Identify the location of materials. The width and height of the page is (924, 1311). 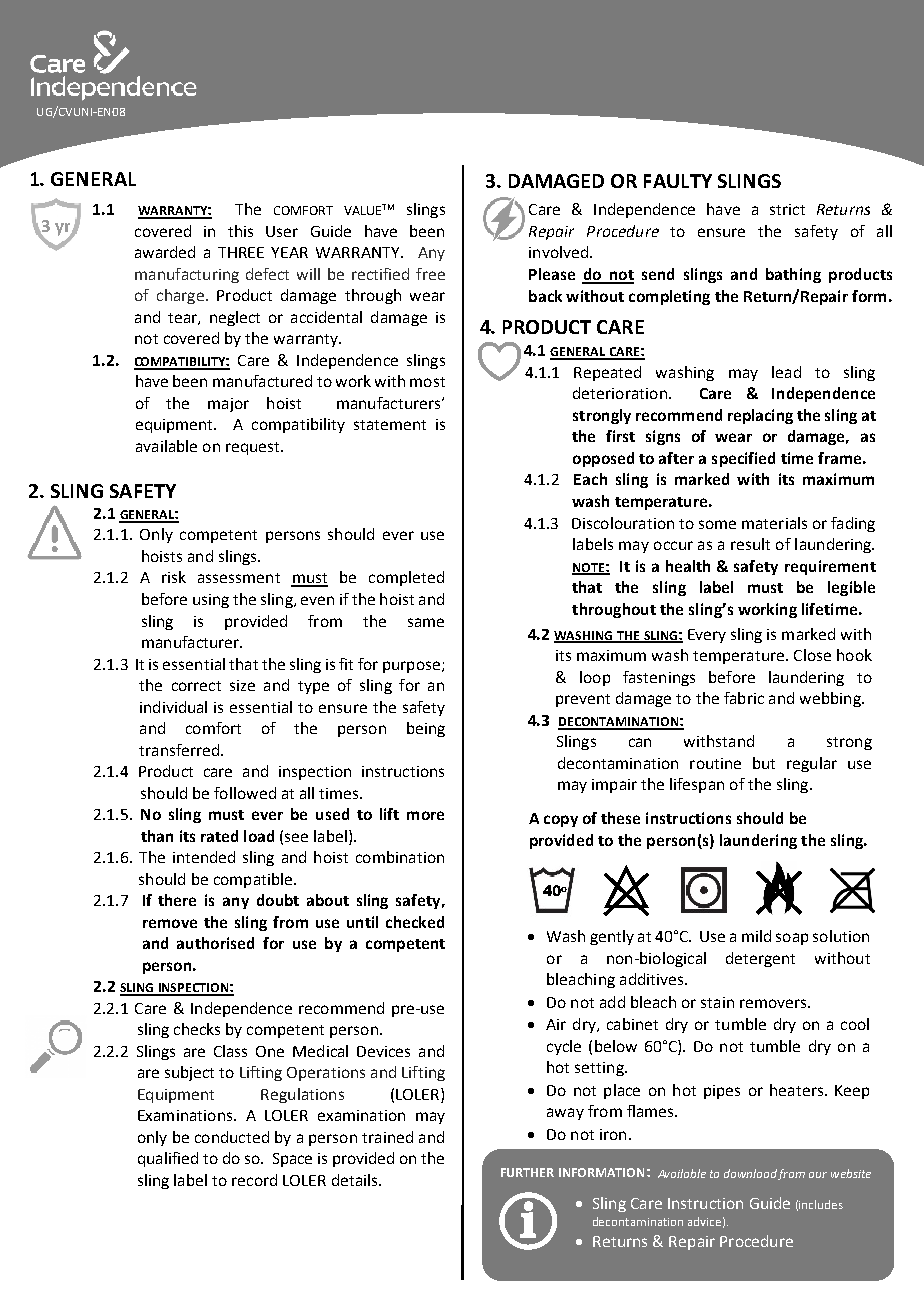
(774, 523).
